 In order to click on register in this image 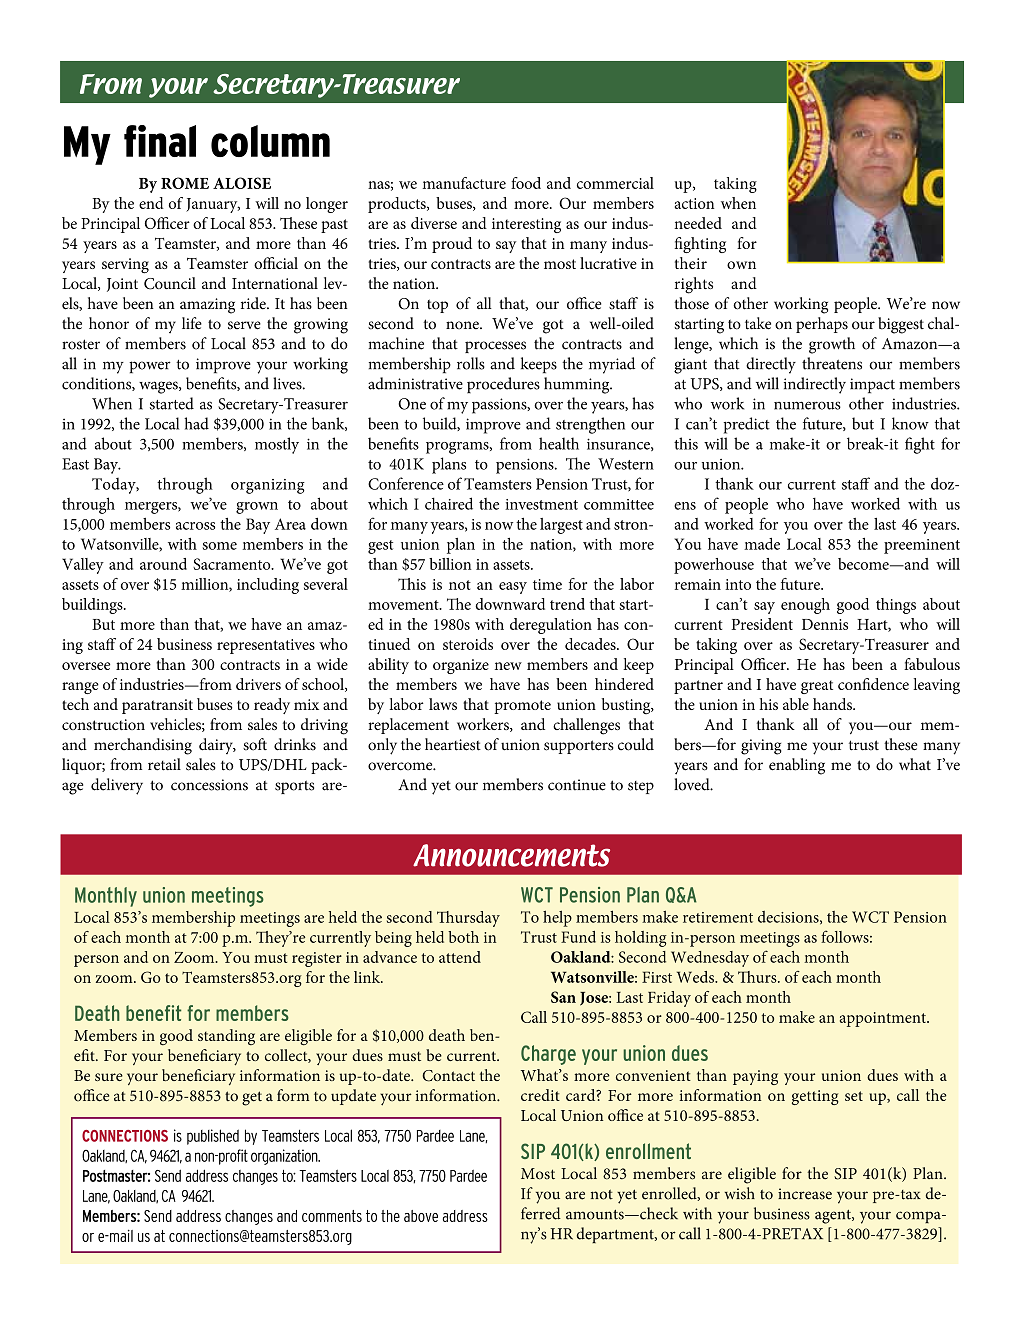, I will do `click(317, 959)`.
